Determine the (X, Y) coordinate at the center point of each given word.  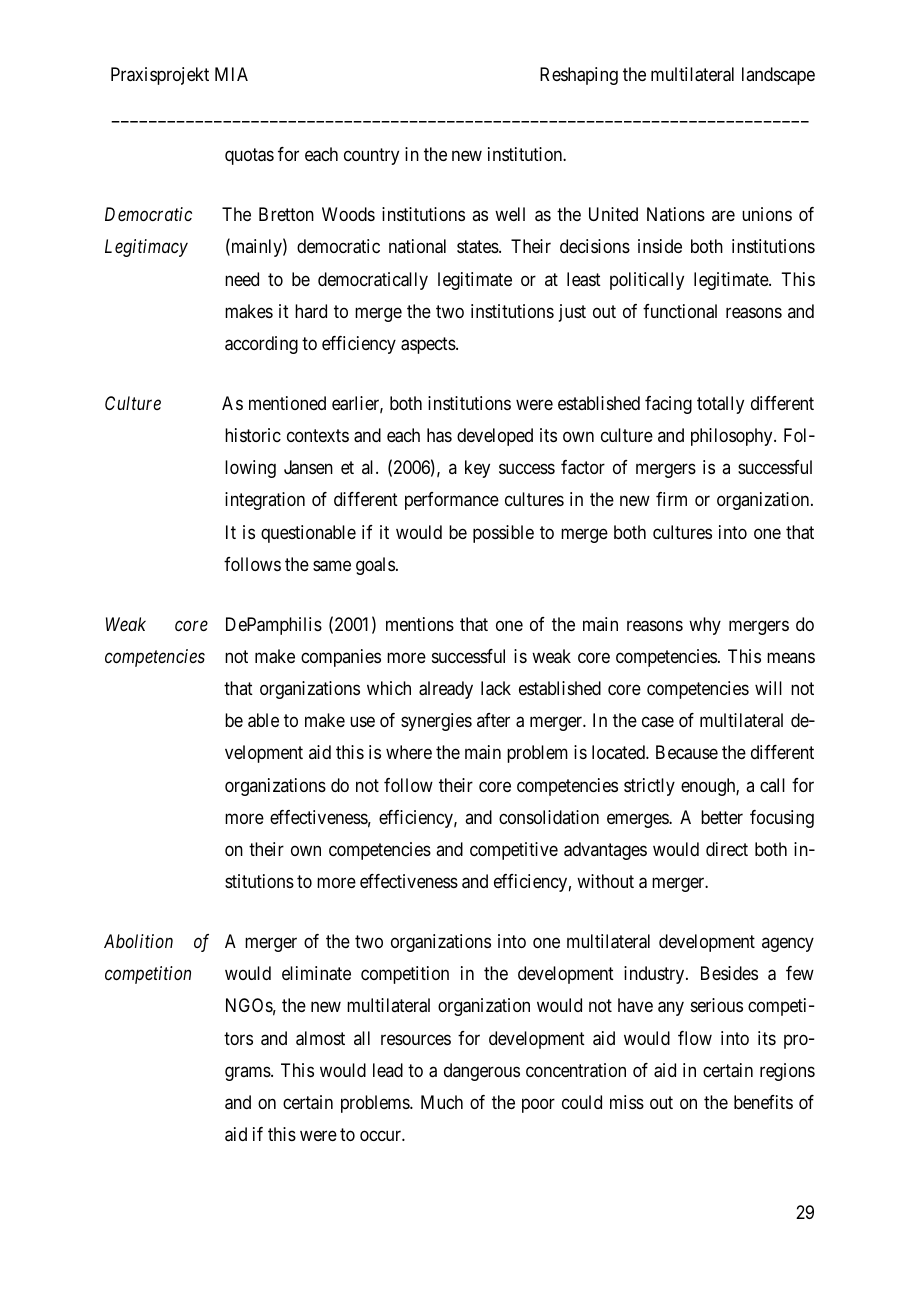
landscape (778, 76)
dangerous (482, 1072)
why (705, 626)
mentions (420, 624)
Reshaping (579, 76)
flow (695, 1038)
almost (320, 1038)
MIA (231, 74)
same (332, 566)
